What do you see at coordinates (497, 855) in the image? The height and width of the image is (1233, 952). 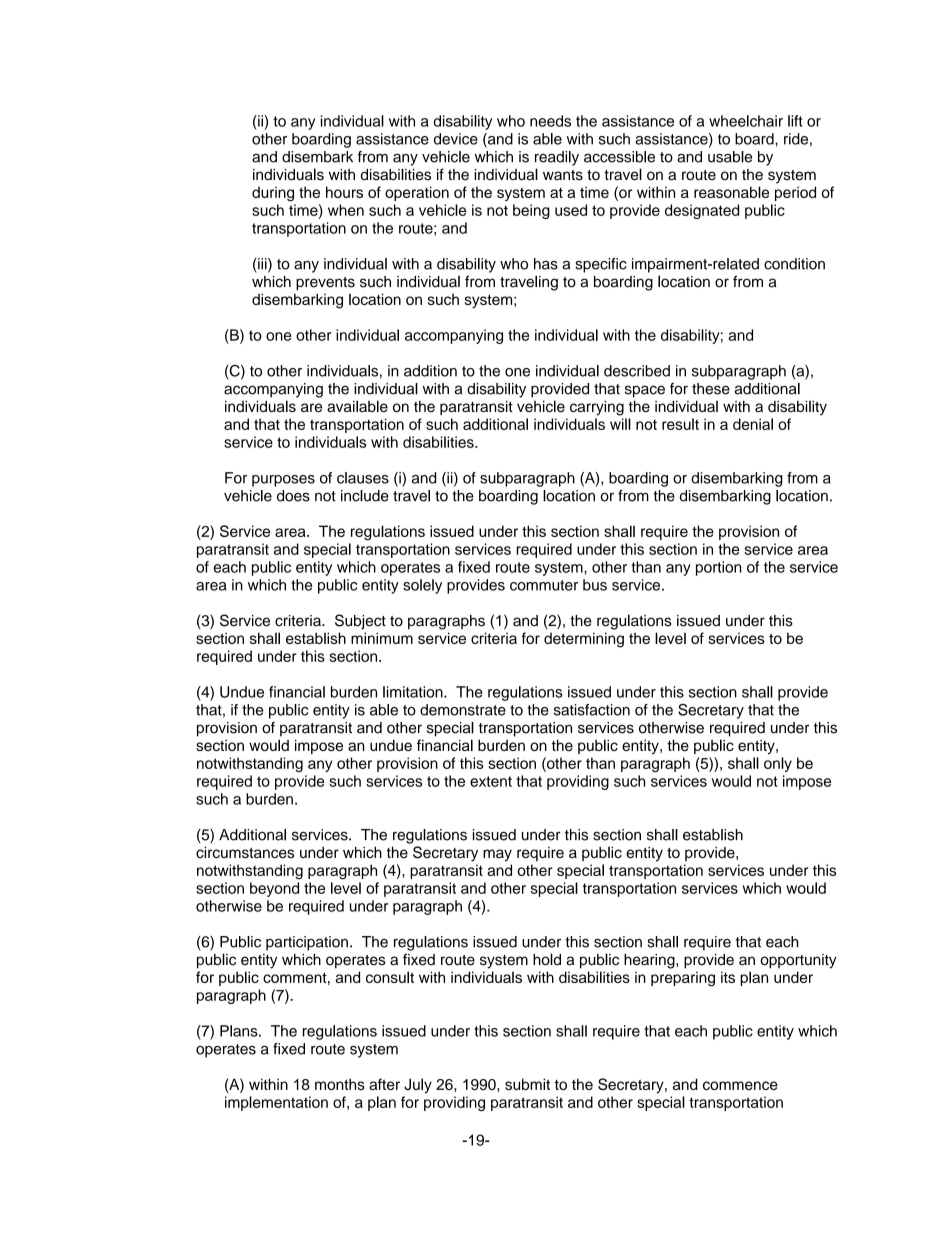 I see `may` at bounding box center [497, 855].
